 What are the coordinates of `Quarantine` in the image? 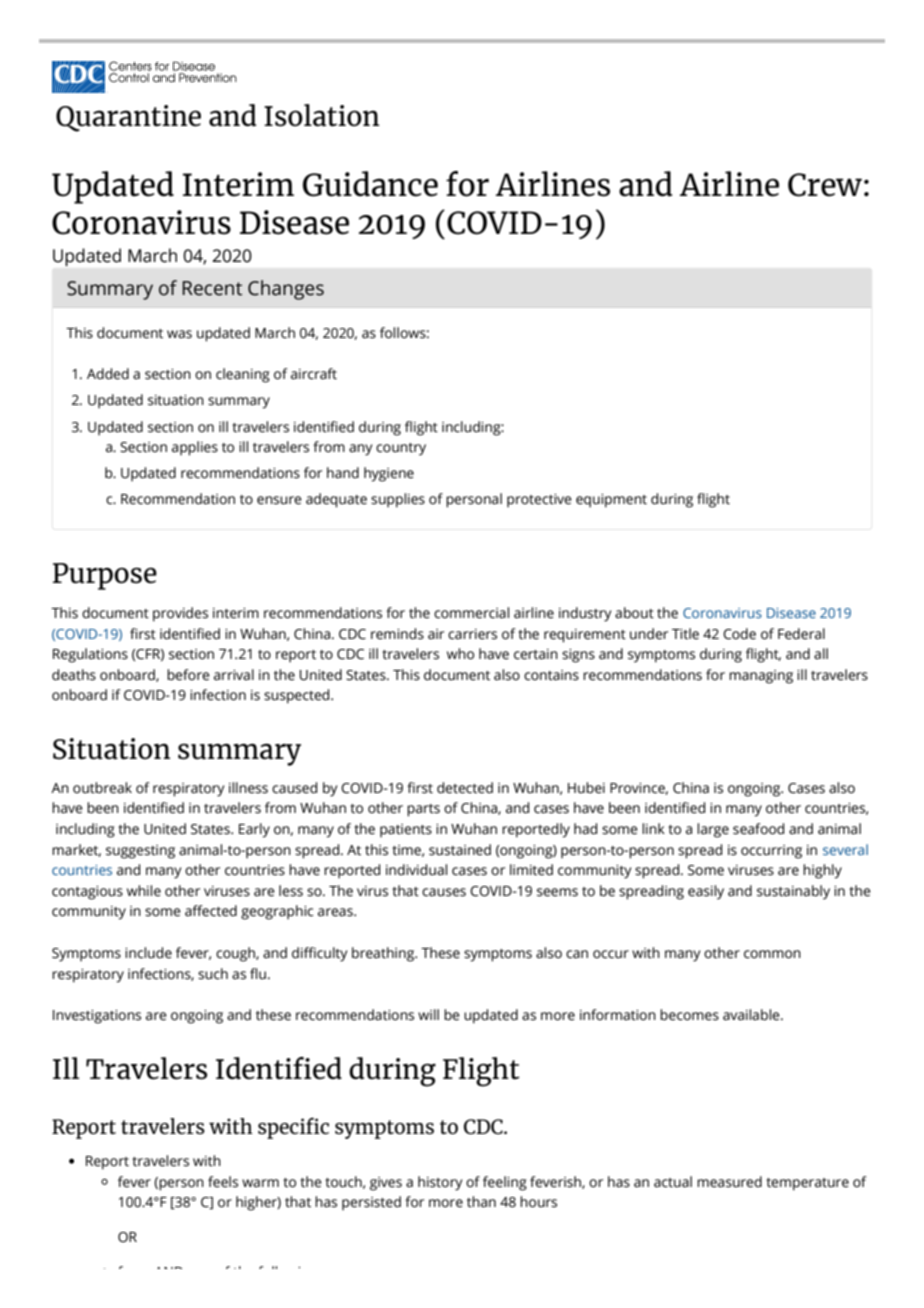 It's located at (128, 118).
